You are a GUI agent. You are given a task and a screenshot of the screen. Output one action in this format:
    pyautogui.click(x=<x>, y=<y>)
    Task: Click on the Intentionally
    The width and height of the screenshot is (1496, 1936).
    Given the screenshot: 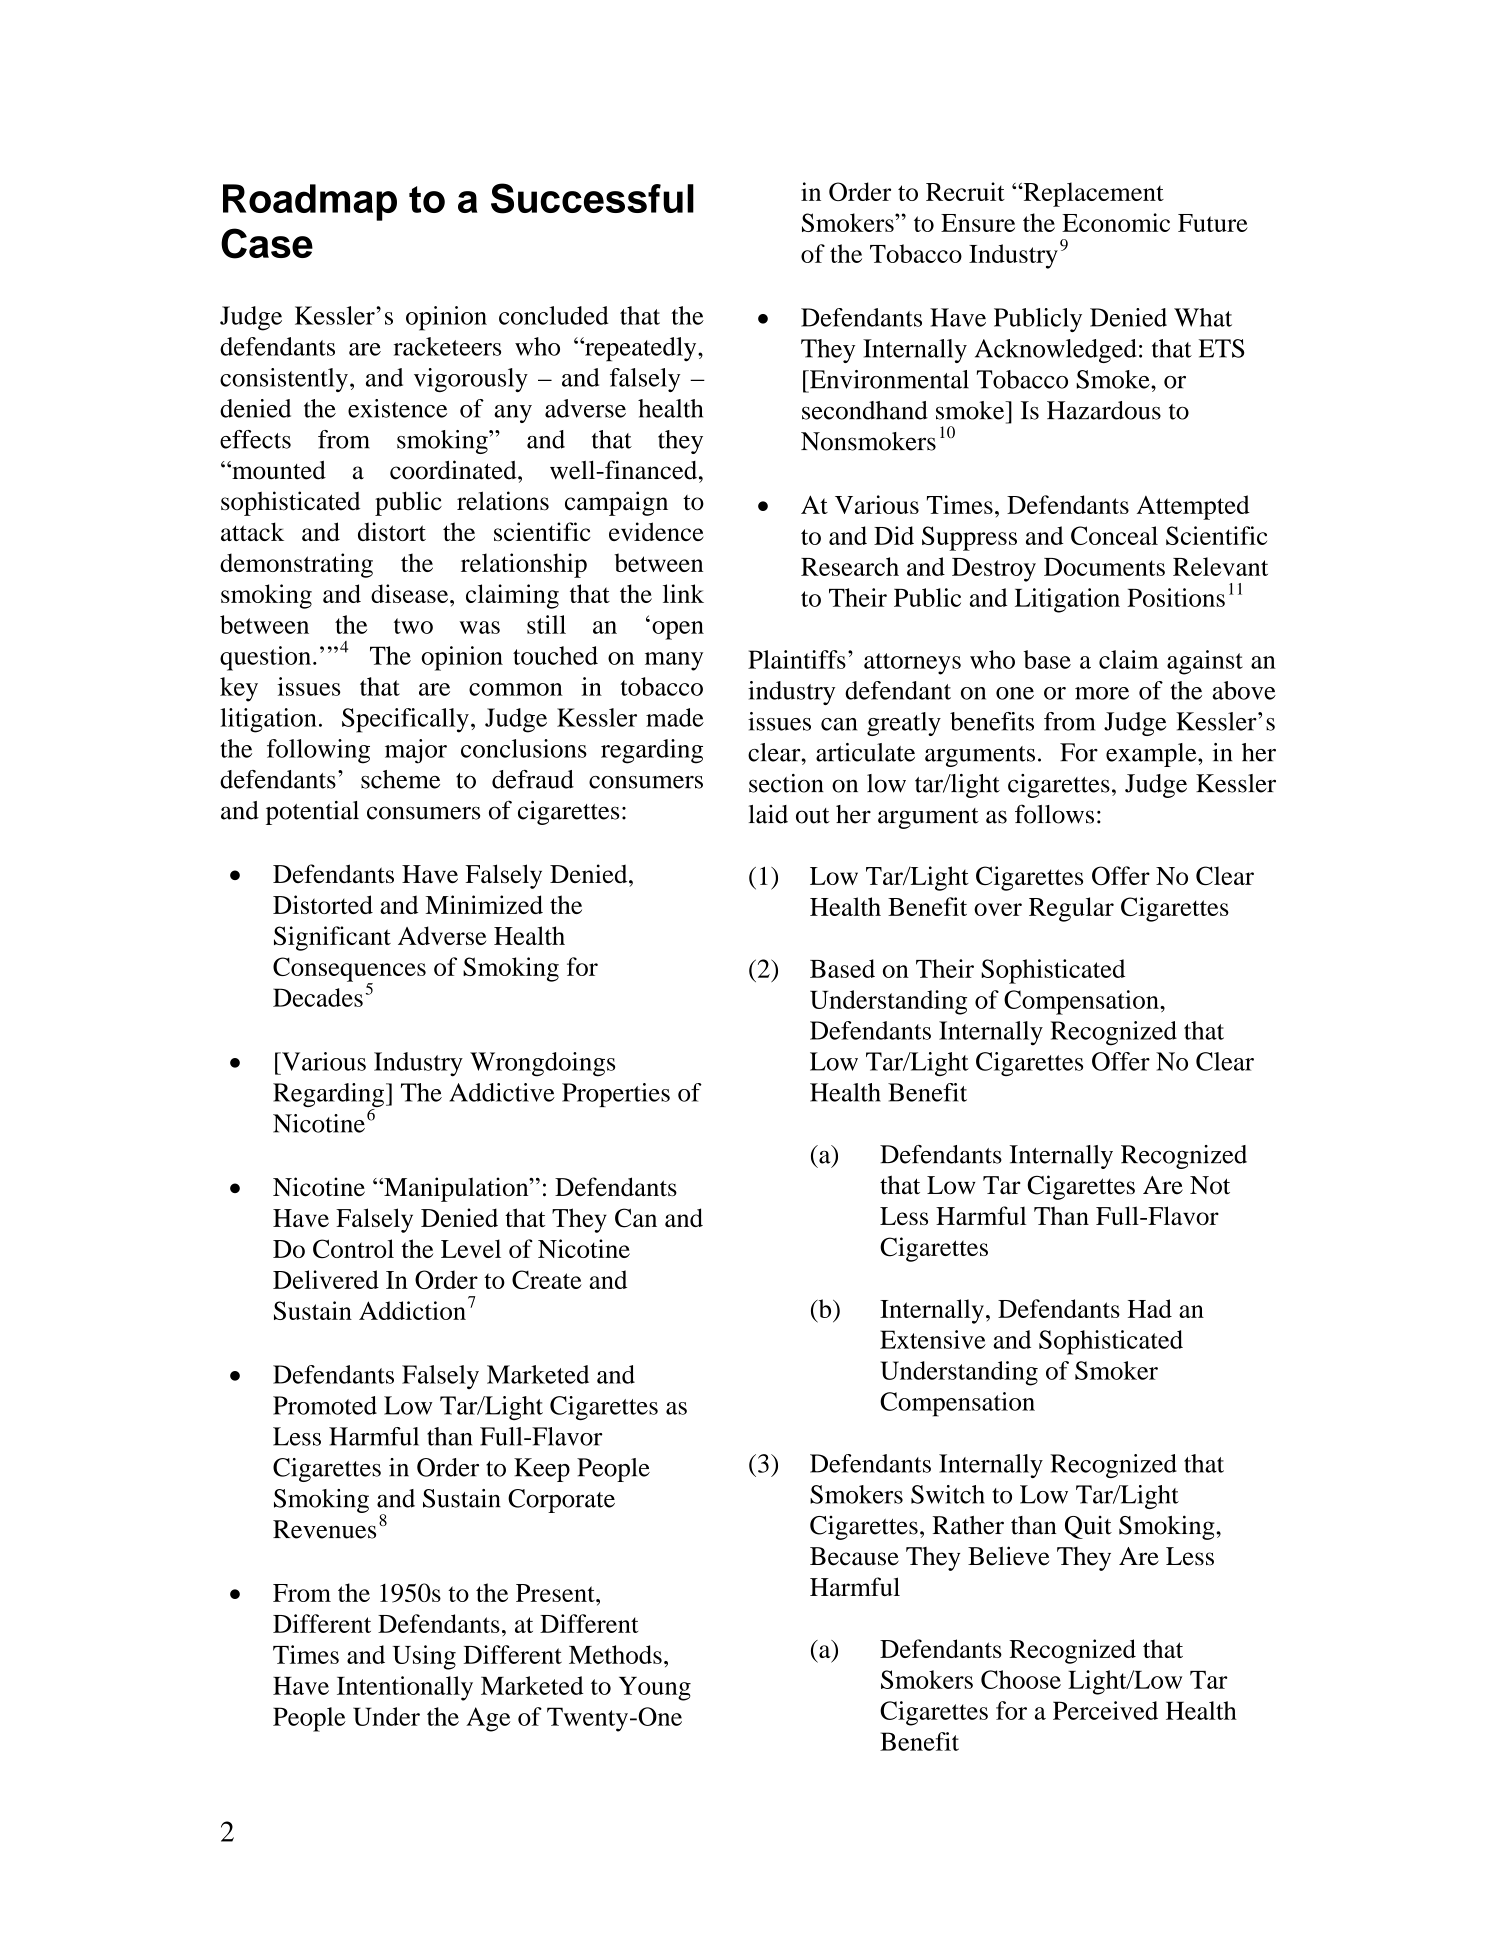 What is the action you would take?
    pyautogui.click(x=405, y=1688)
